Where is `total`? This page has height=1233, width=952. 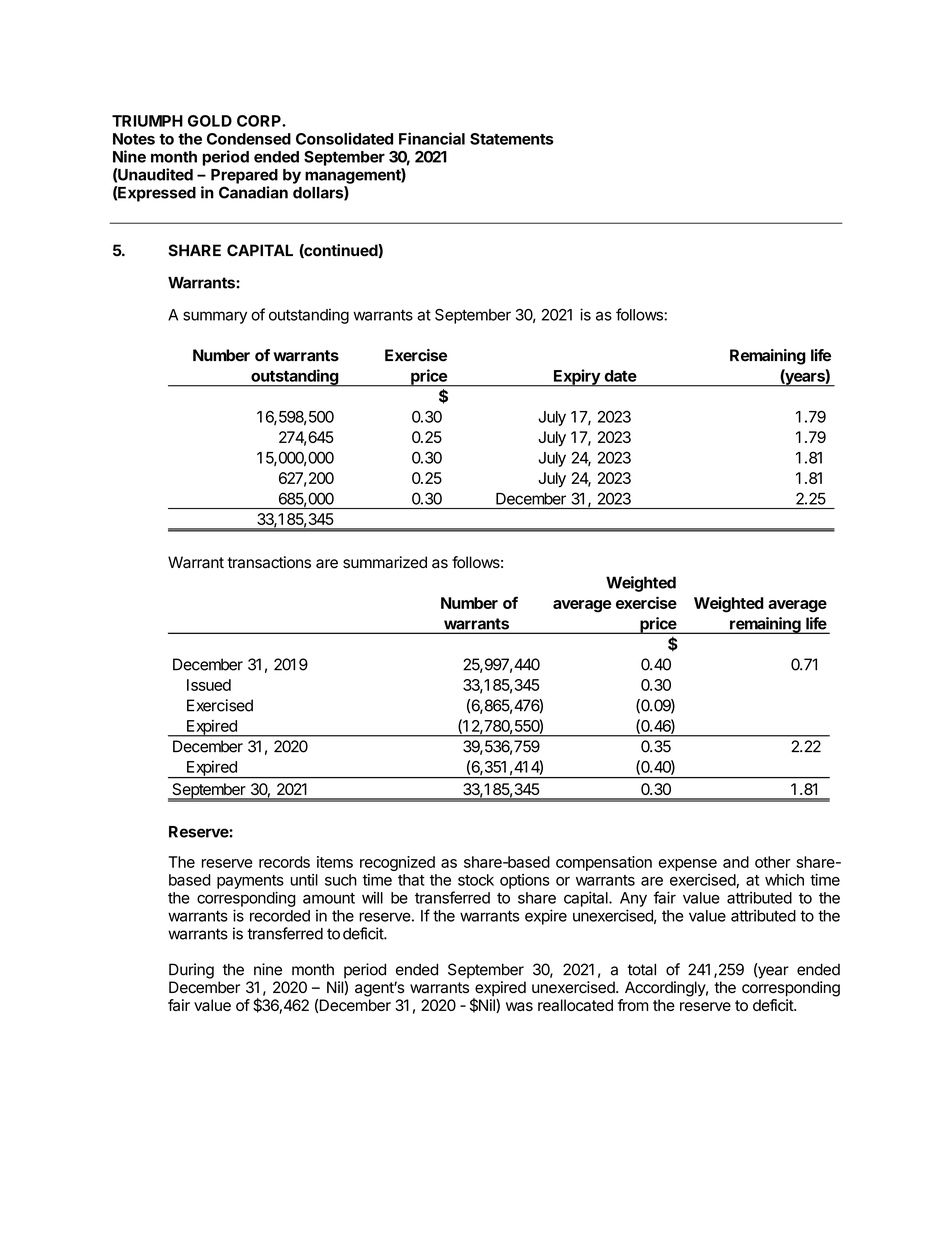 total is located at coordinates (641, 969).
